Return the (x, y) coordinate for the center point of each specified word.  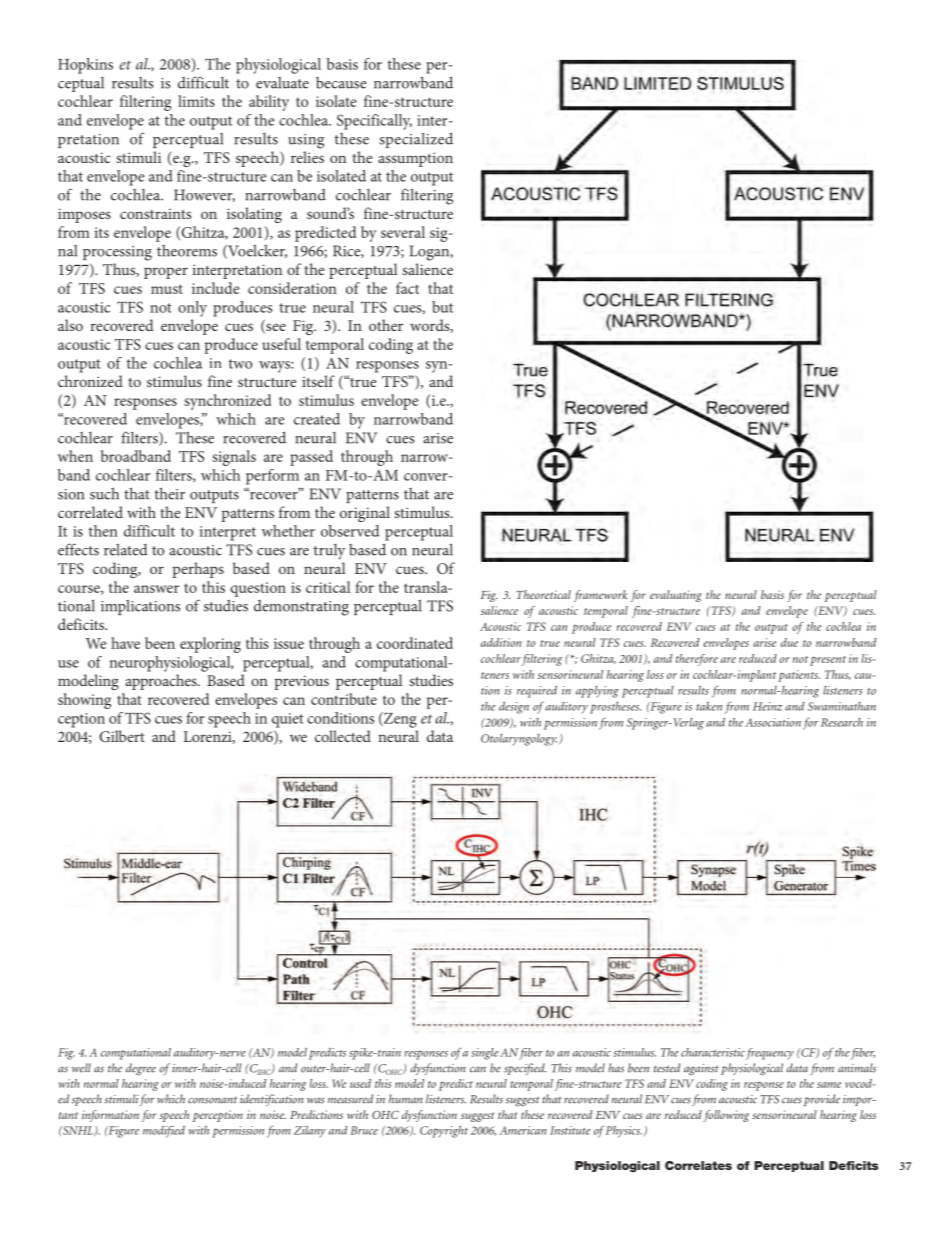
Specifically (374, 122)
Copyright (444, 1132)
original (365, 514)
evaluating (676, 596)
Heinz (767, 706)
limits (196, 101)
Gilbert (122, 736)
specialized (416, 140)
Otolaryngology (519, 740)
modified (164, 1131)
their (170, 493)
